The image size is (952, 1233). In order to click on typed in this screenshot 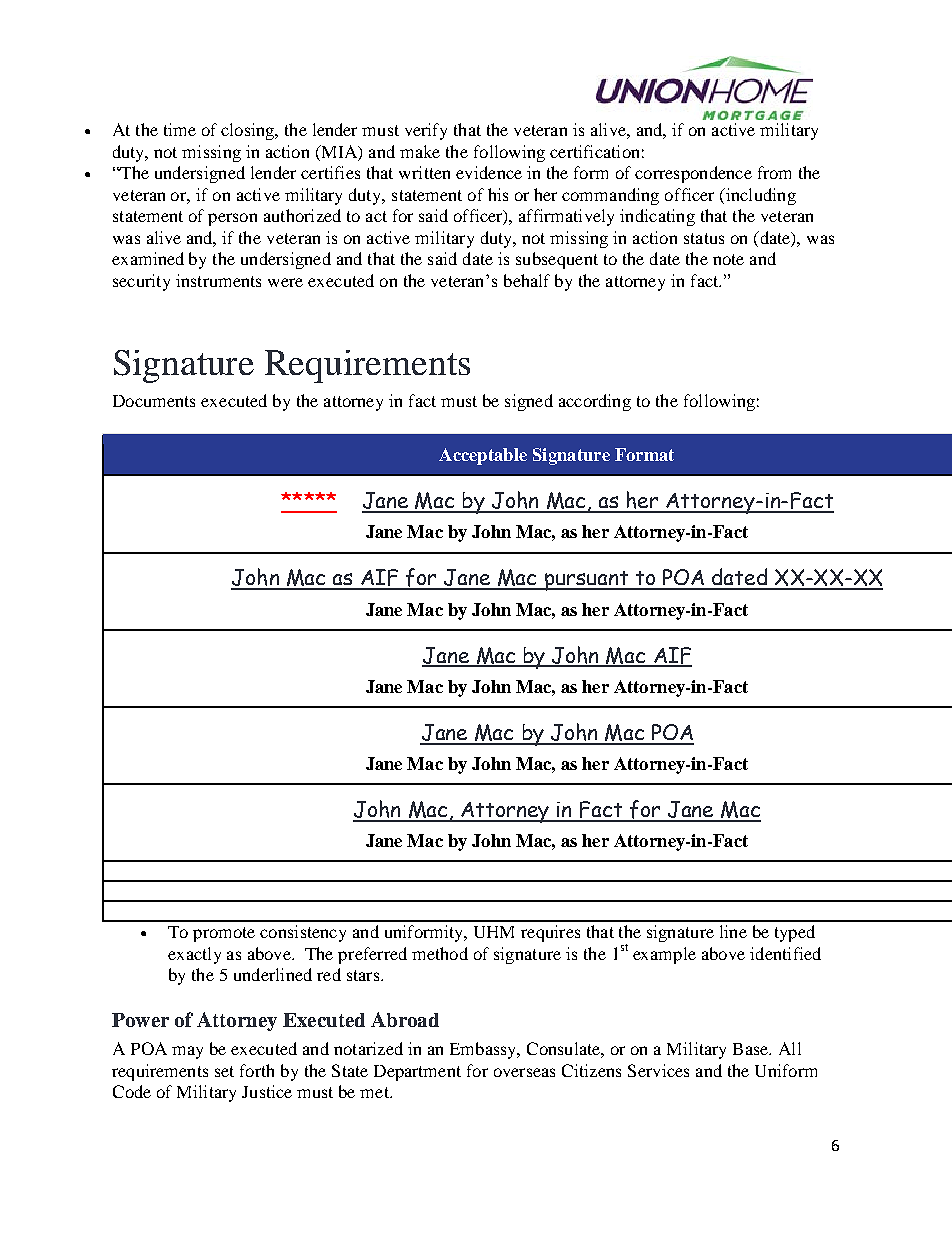, I will do `click(795, 933)`.
